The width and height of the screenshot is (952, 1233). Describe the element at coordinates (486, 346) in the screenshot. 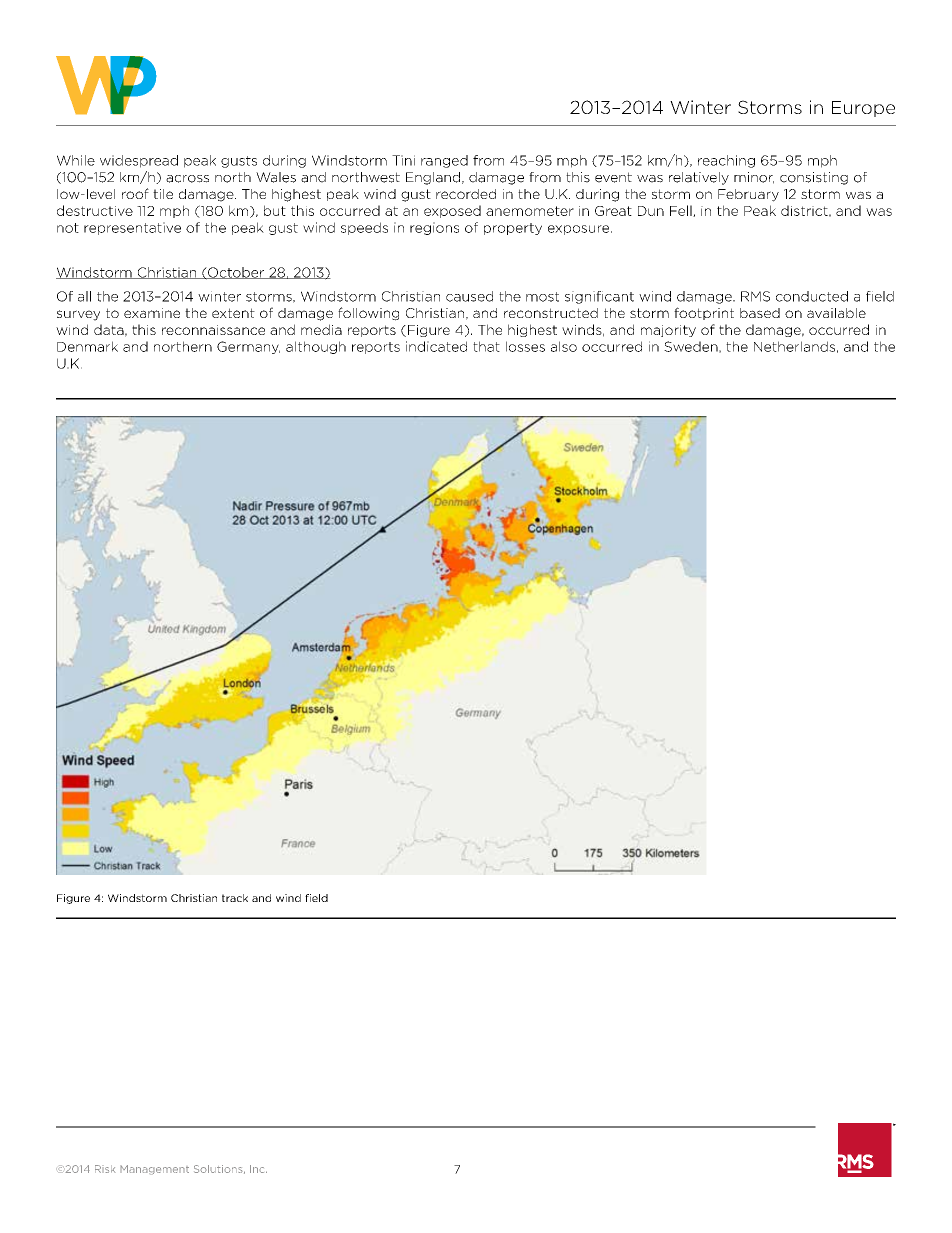

I see `that` at that location.
